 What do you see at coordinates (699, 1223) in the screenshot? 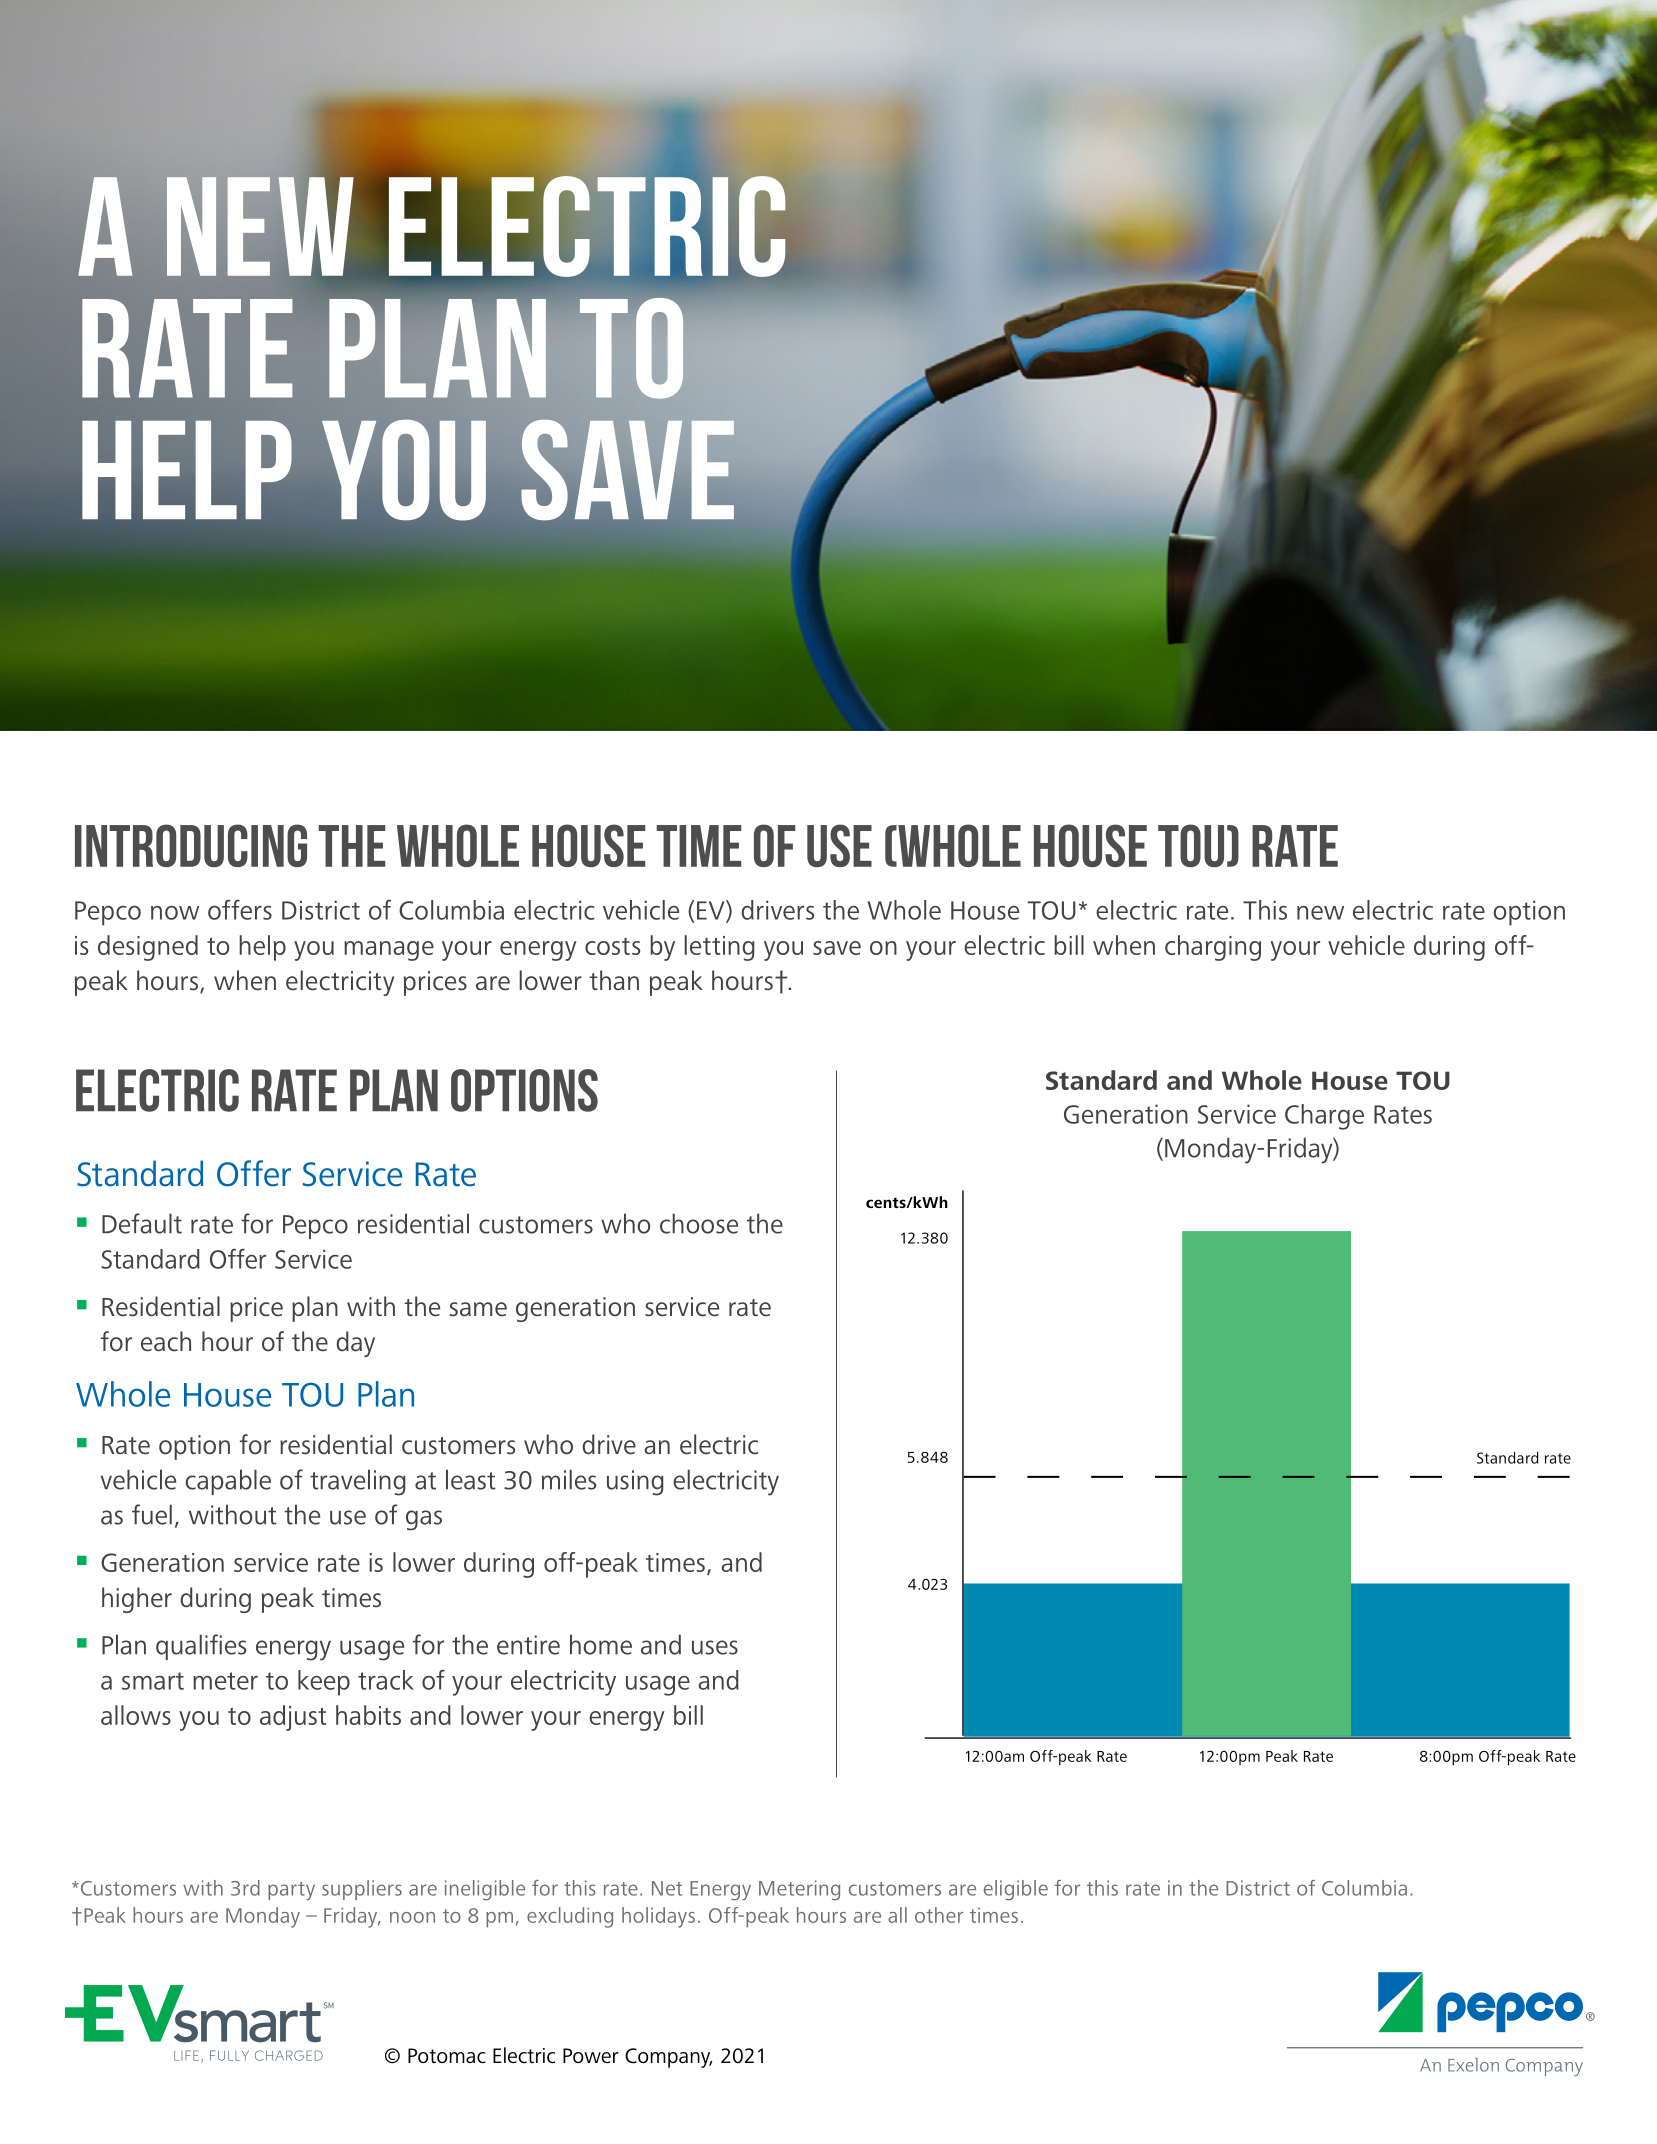
I see `choose` at bounding box center [699, 1223].
